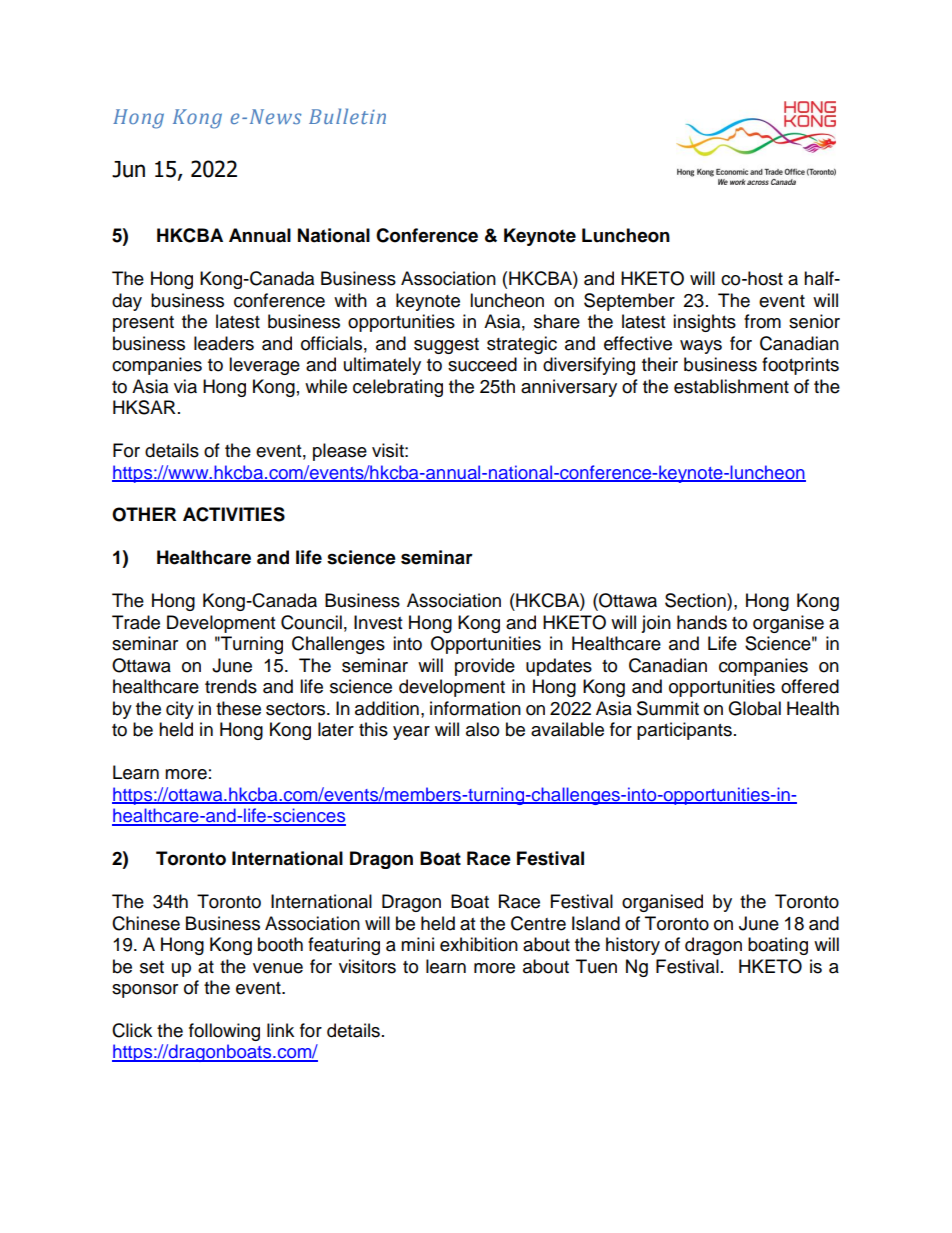 The image size is (952, 1233). Describe the element at coordinates (479, 944) in the screenshot. I see `exhibition` at that location.
